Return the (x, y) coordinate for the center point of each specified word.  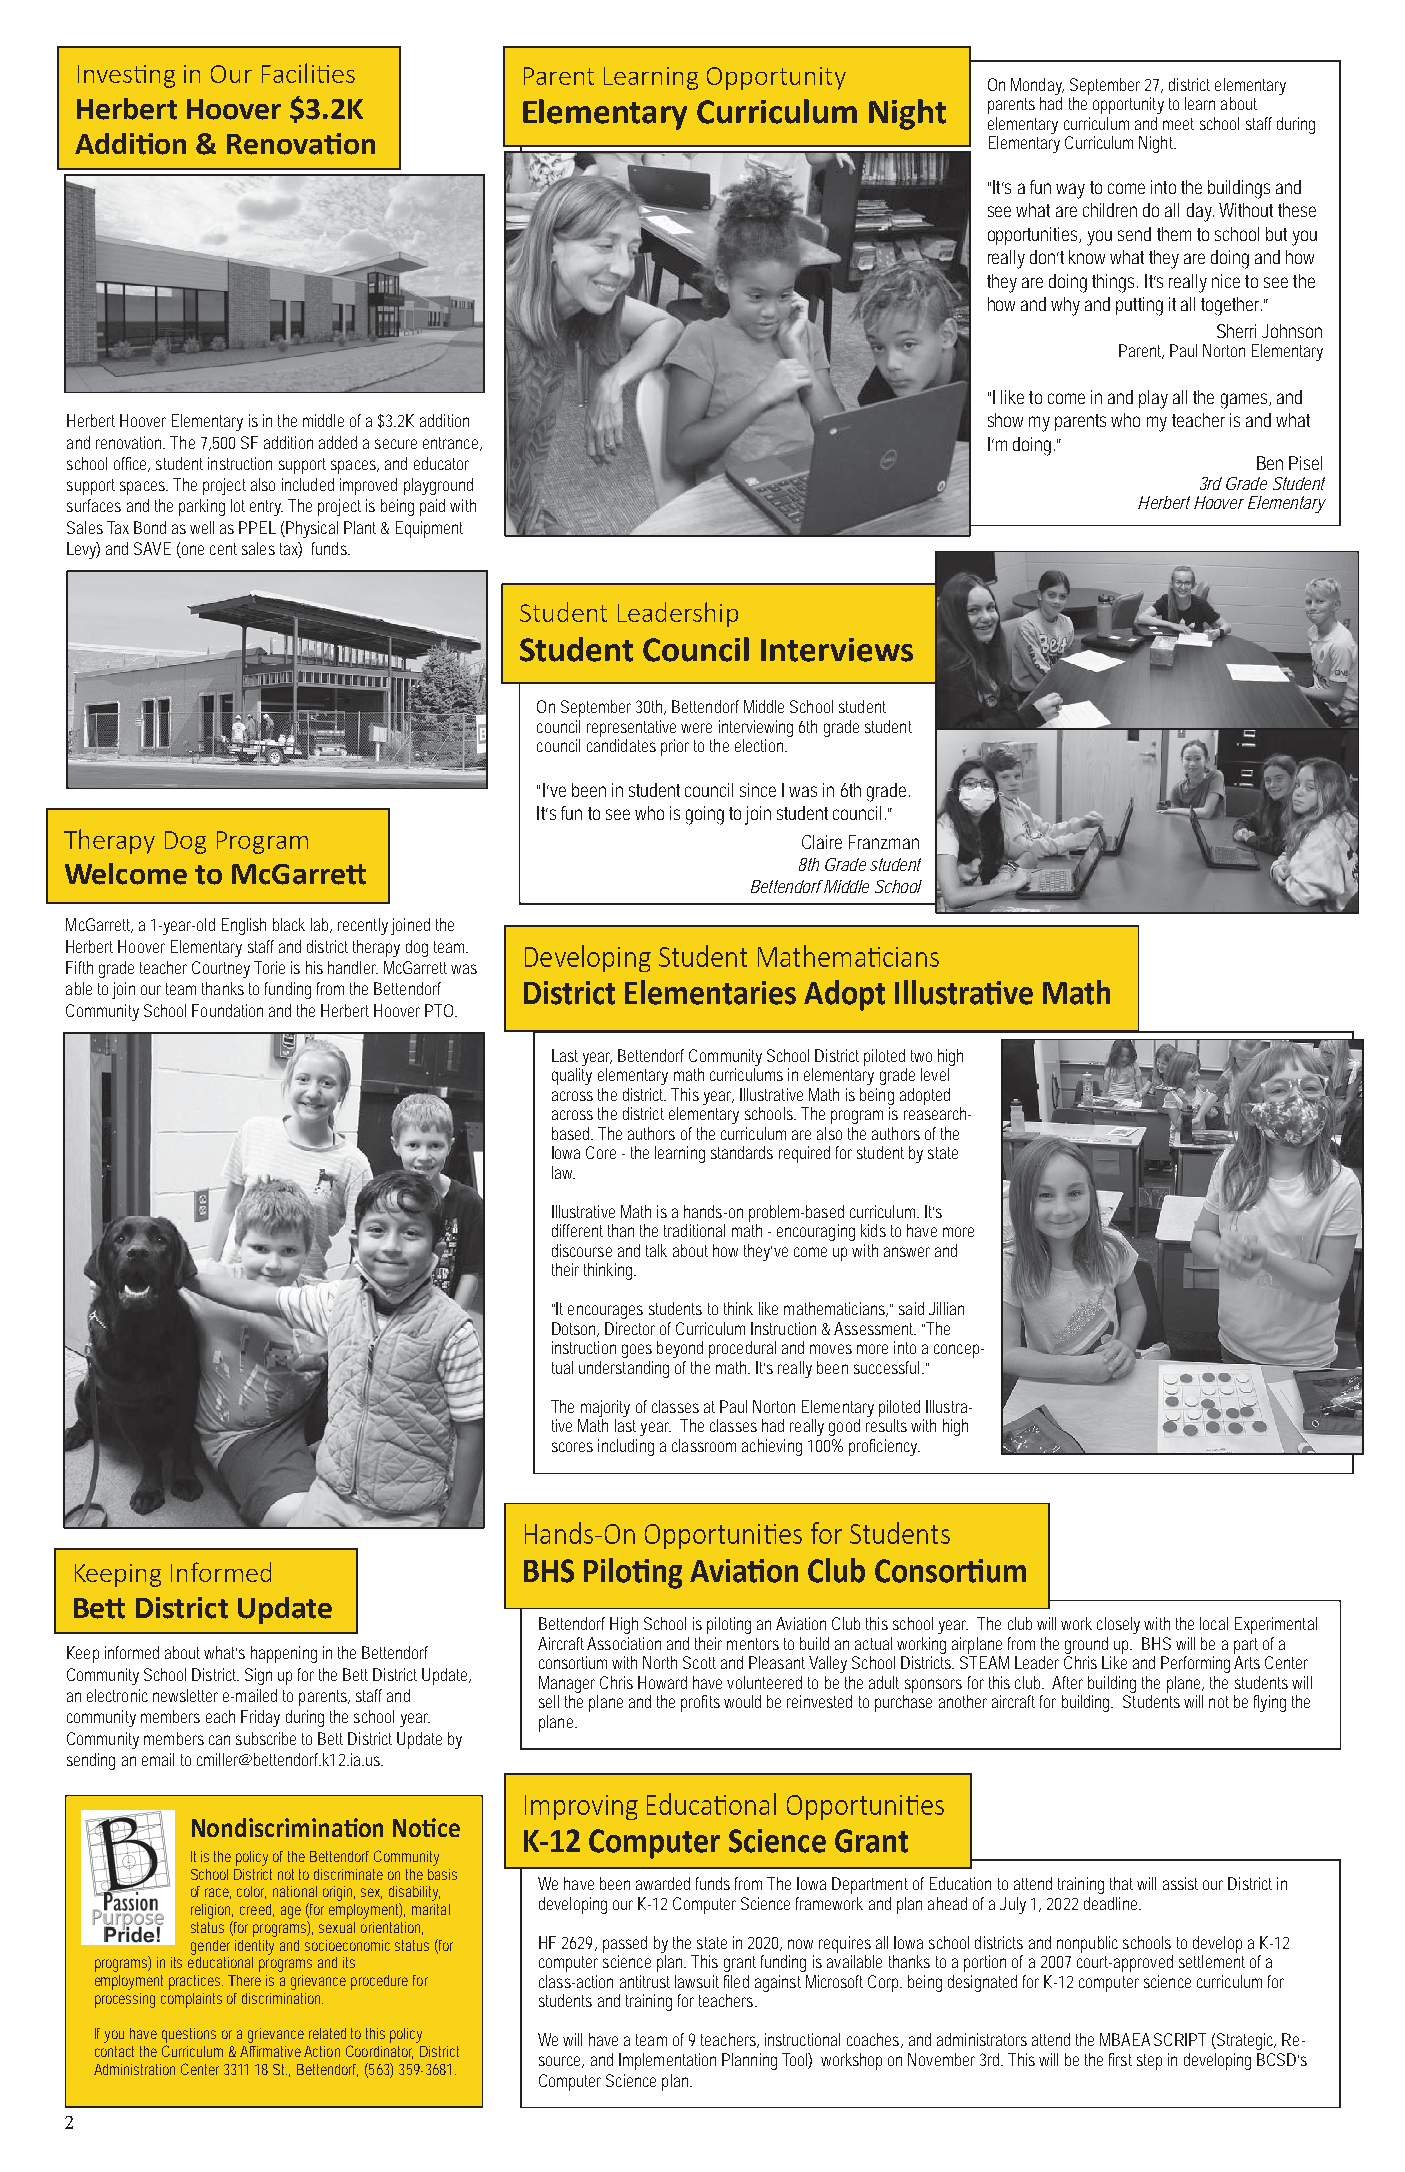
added (338, 442)
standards (742, 1152)
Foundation (227, 1010)
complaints (191, 2000)
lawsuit (697, 1981)
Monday (1037, 86)
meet (1178, 124)
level (935, 1074)
